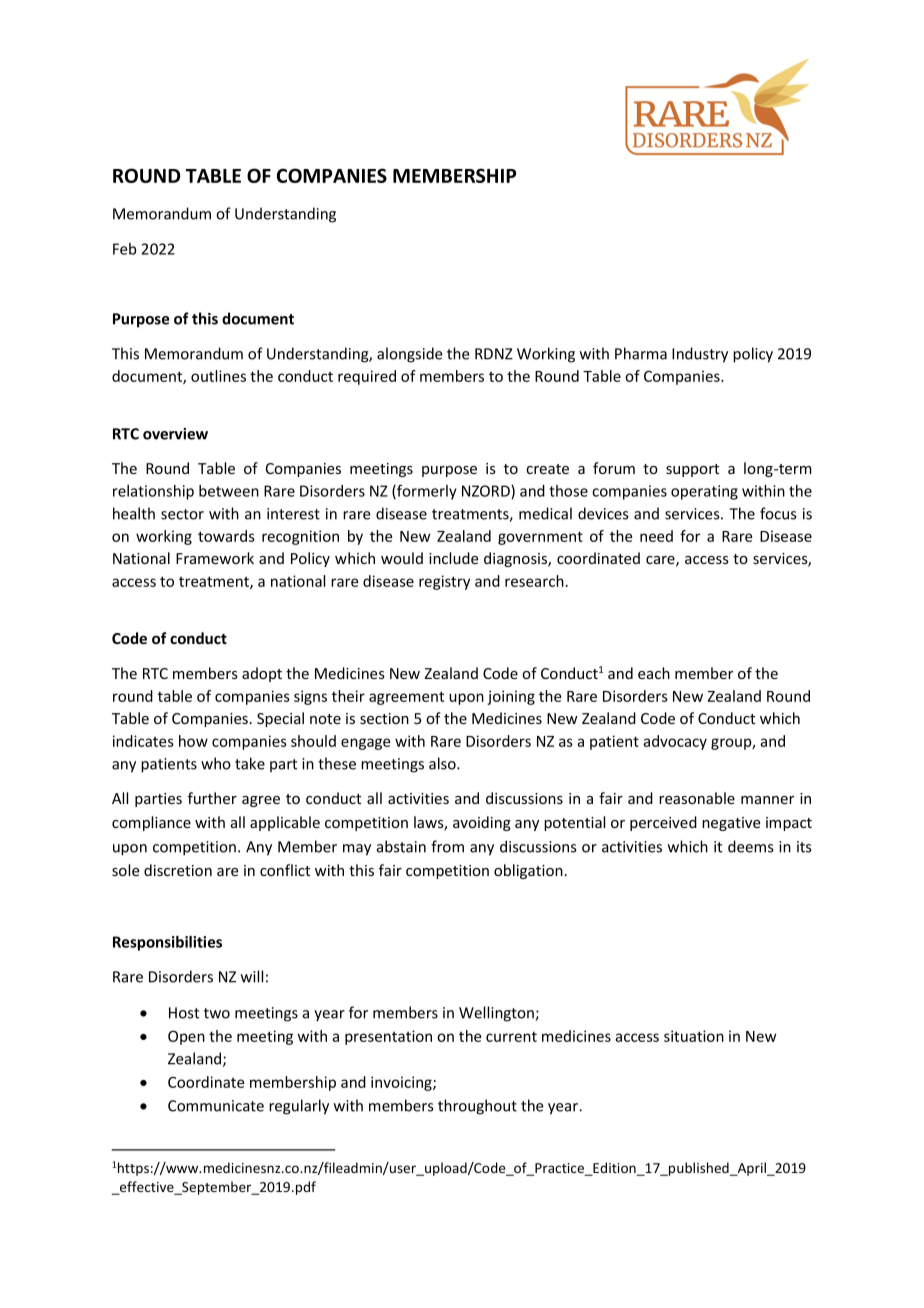 This page has width=924, height=1308. I want to click on Industry, so click(700, 355).
